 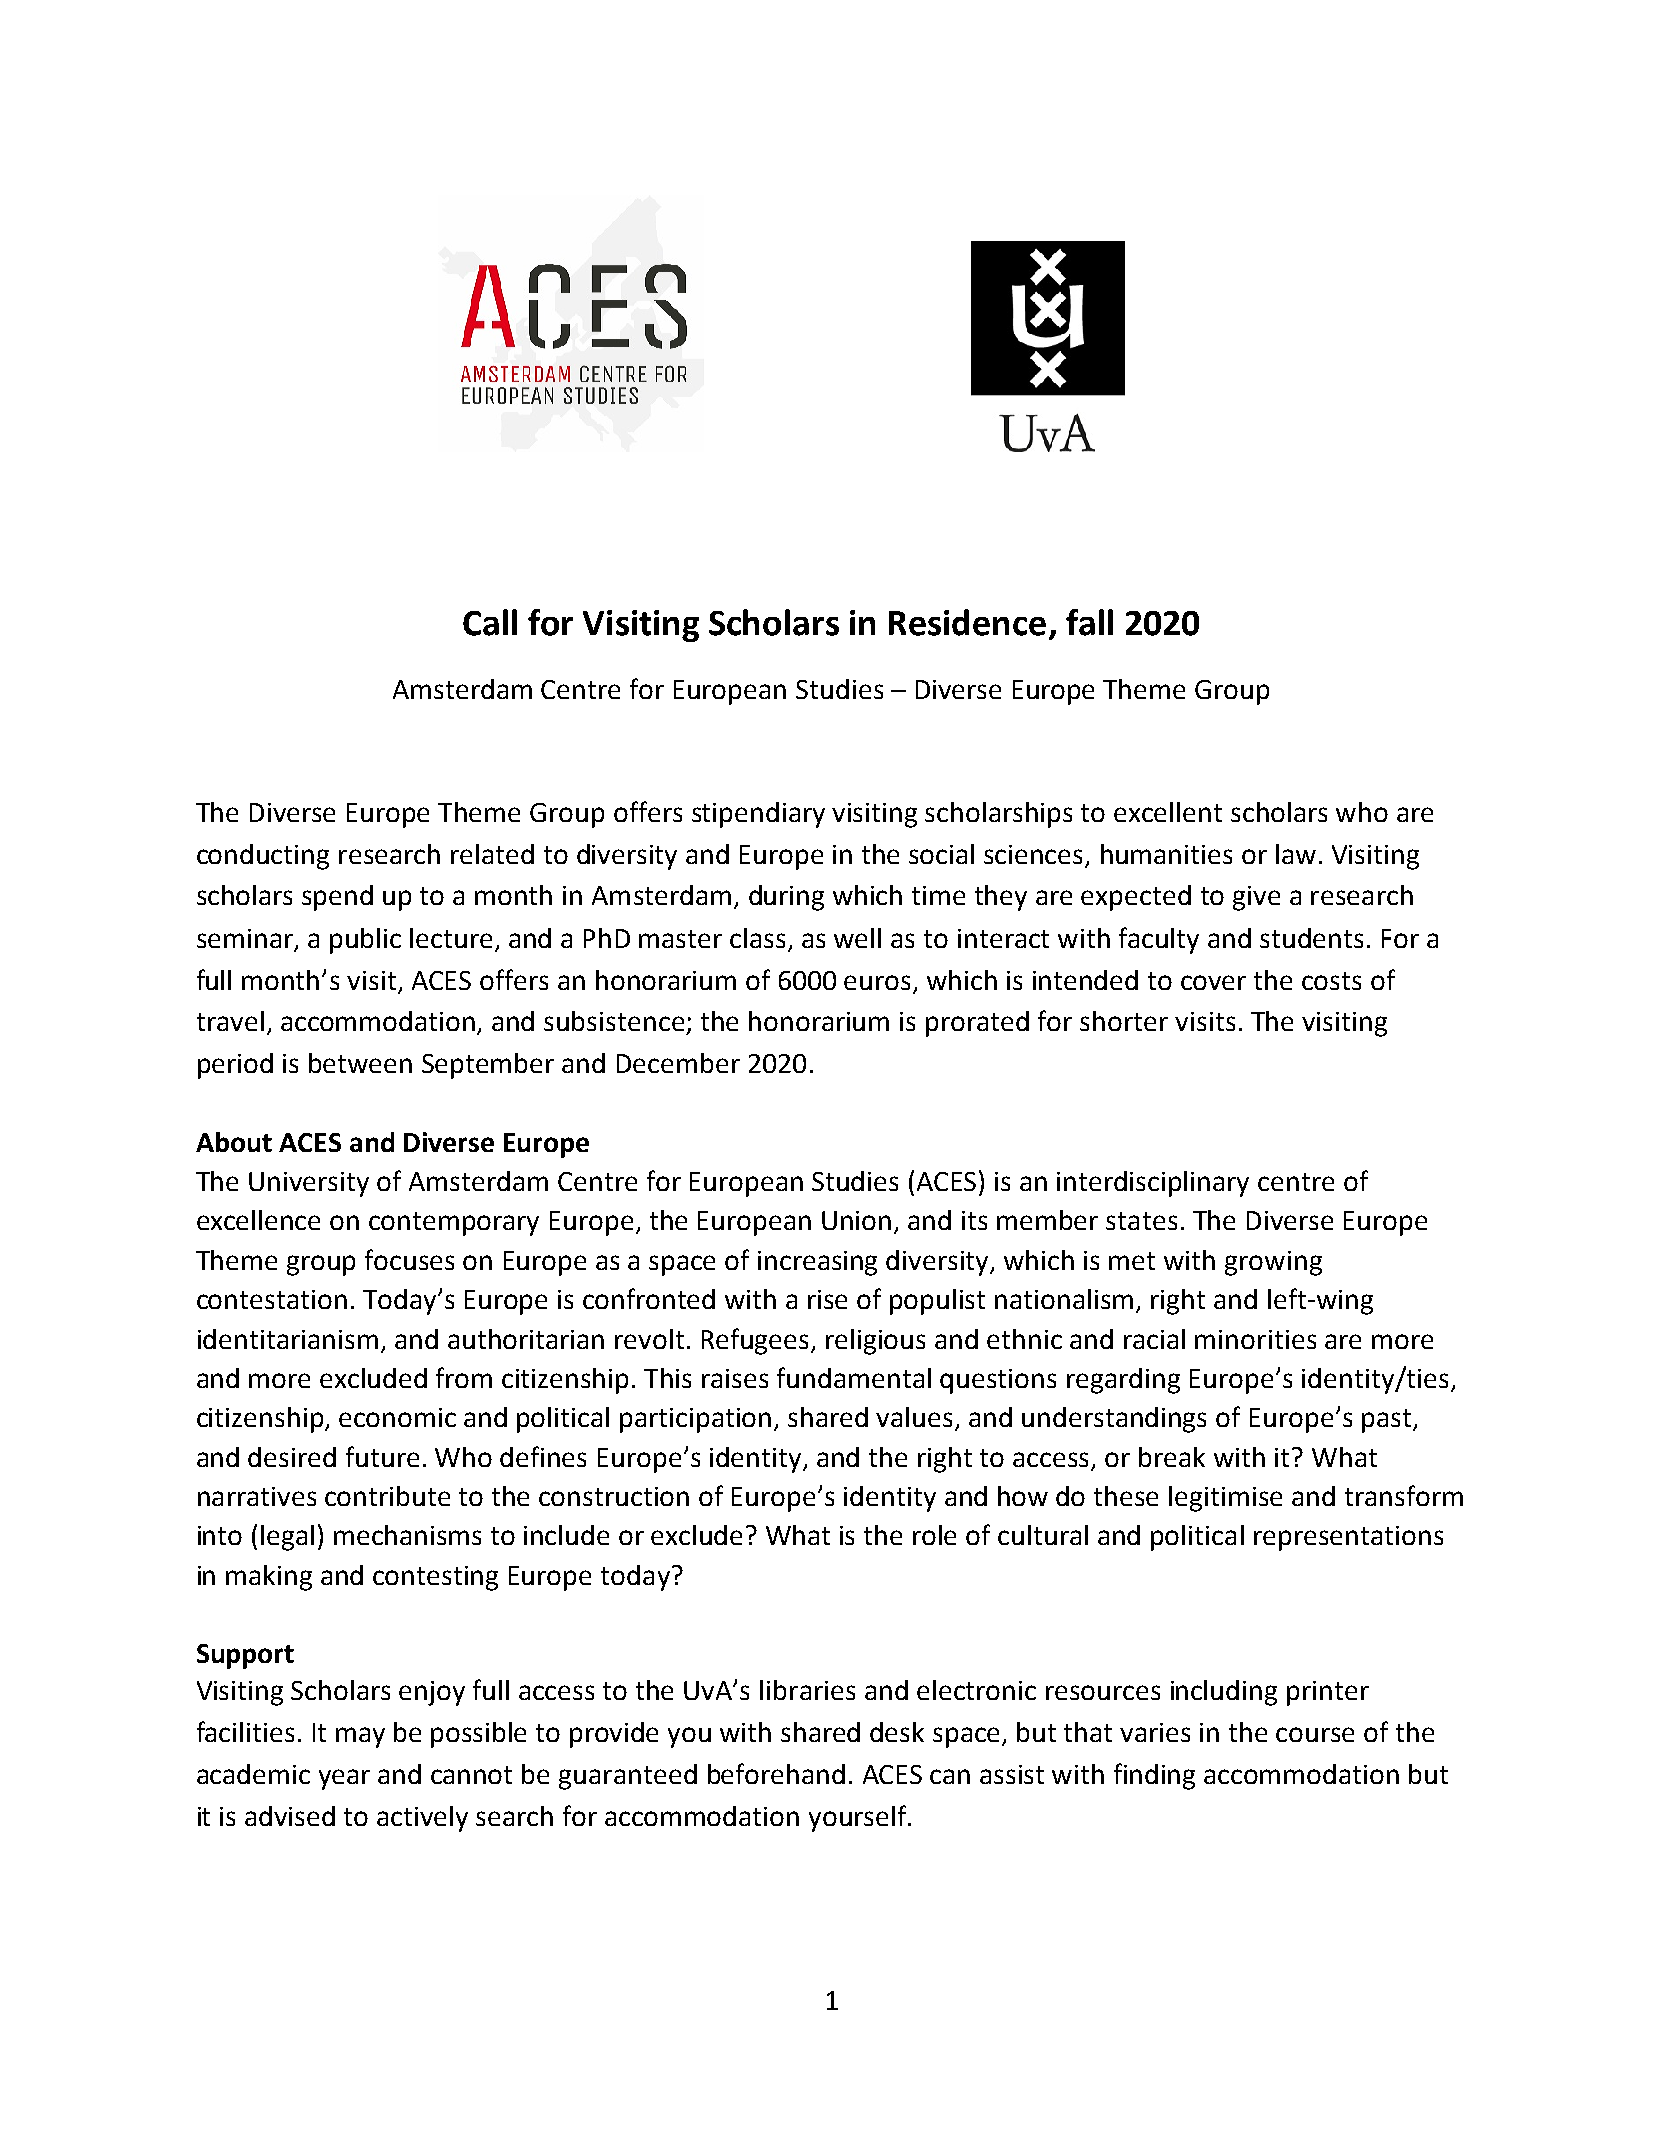 I want to click on Union, so click(x=856, y=1220).
